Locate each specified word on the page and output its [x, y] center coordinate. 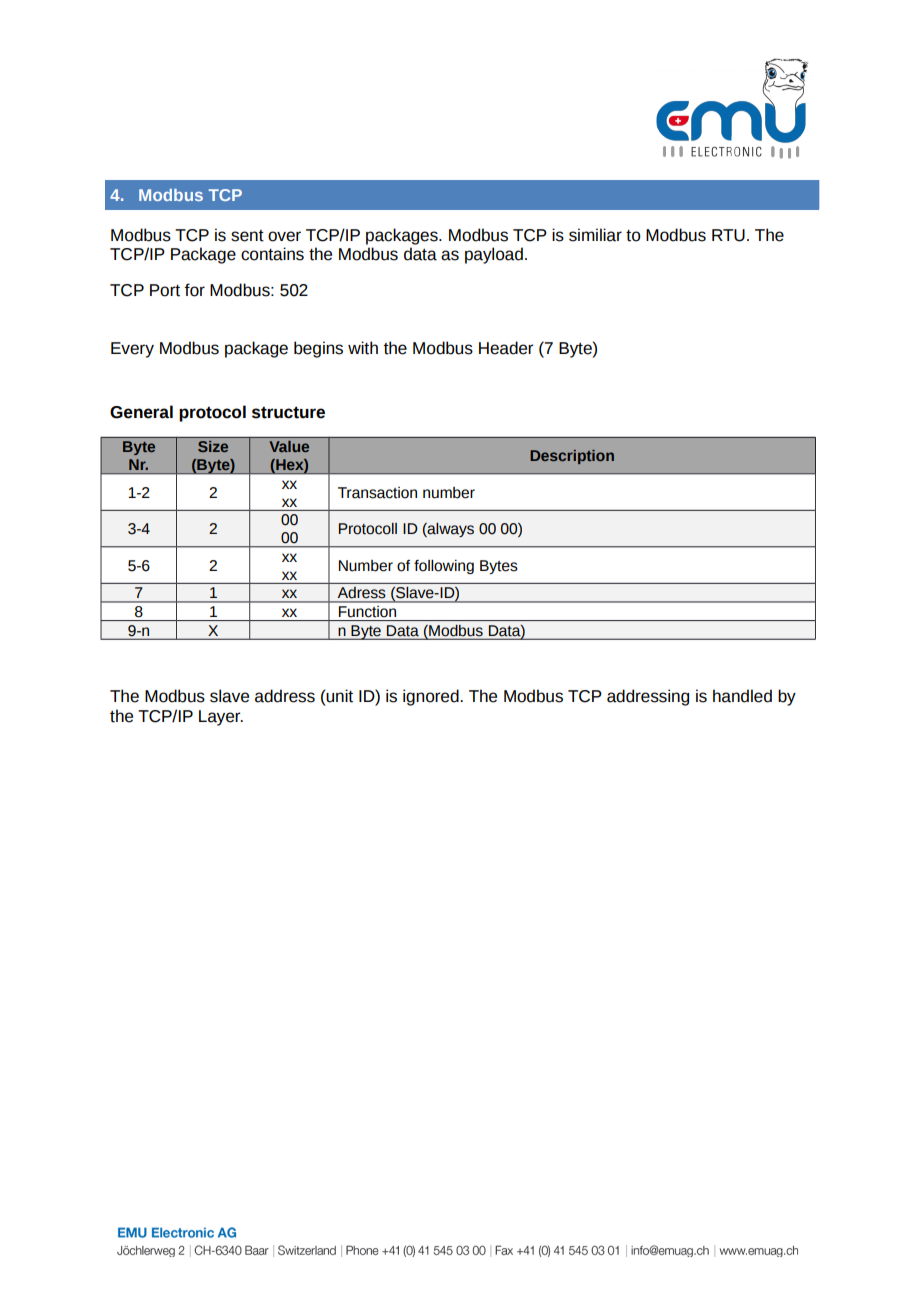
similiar [595, 235]
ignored [432, 697]
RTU [728, 235]
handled [742, 696]
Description [572, 457]
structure [288, 412]
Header [506, 348]
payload [494, 255]
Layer [221, 718]
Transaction [377, 493]
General [141, 412]
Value [289, 446]
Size [213, 446]
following [444, 567]
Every [132, 350]
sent [247, 236]
